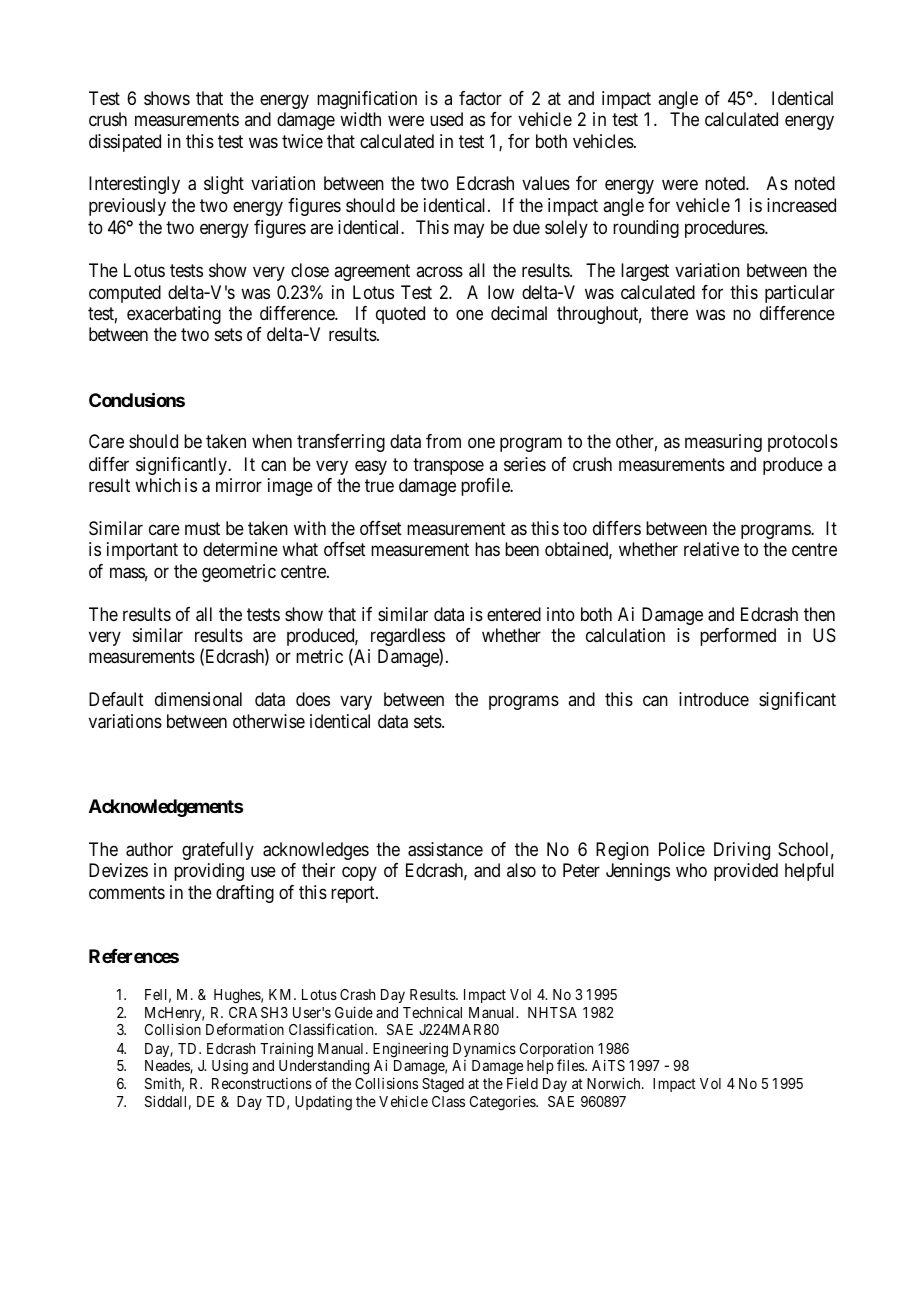 The height and width of the image is (1307, 924). Describe the element at coordinates (738, 637) in the image. I see `performed` at that location.
